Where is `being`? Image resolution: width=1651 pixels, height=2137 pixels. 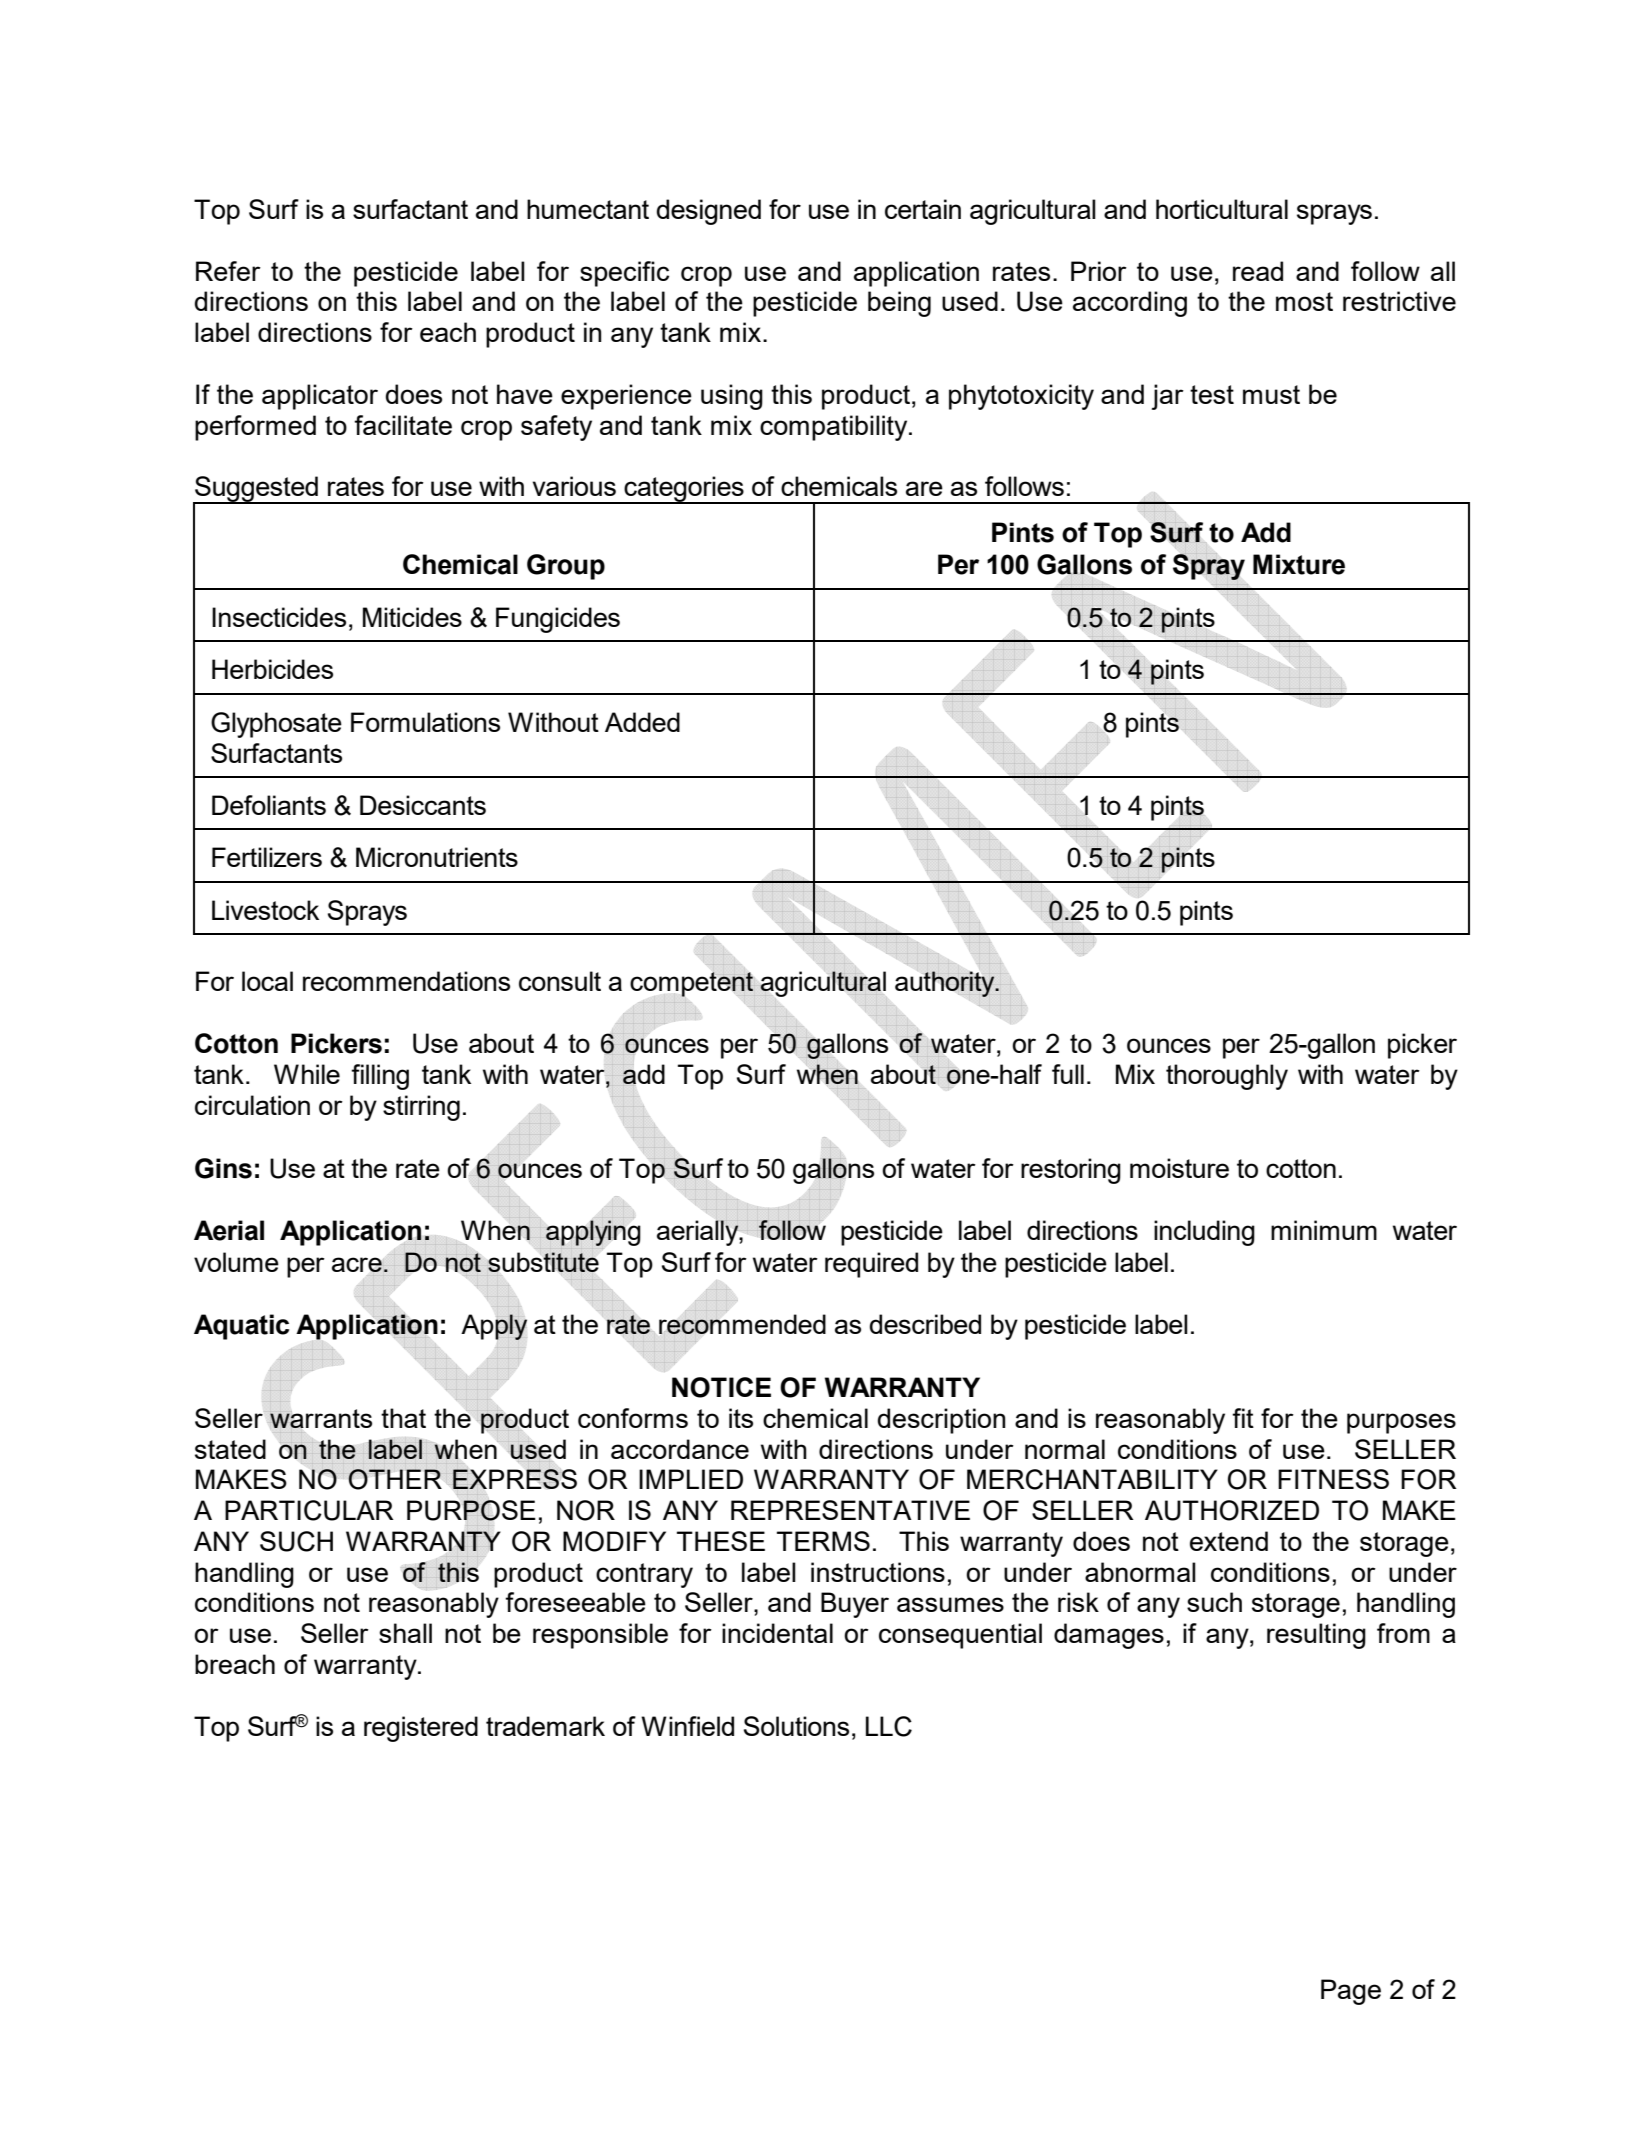
being is located at coordinates (899, 304).
